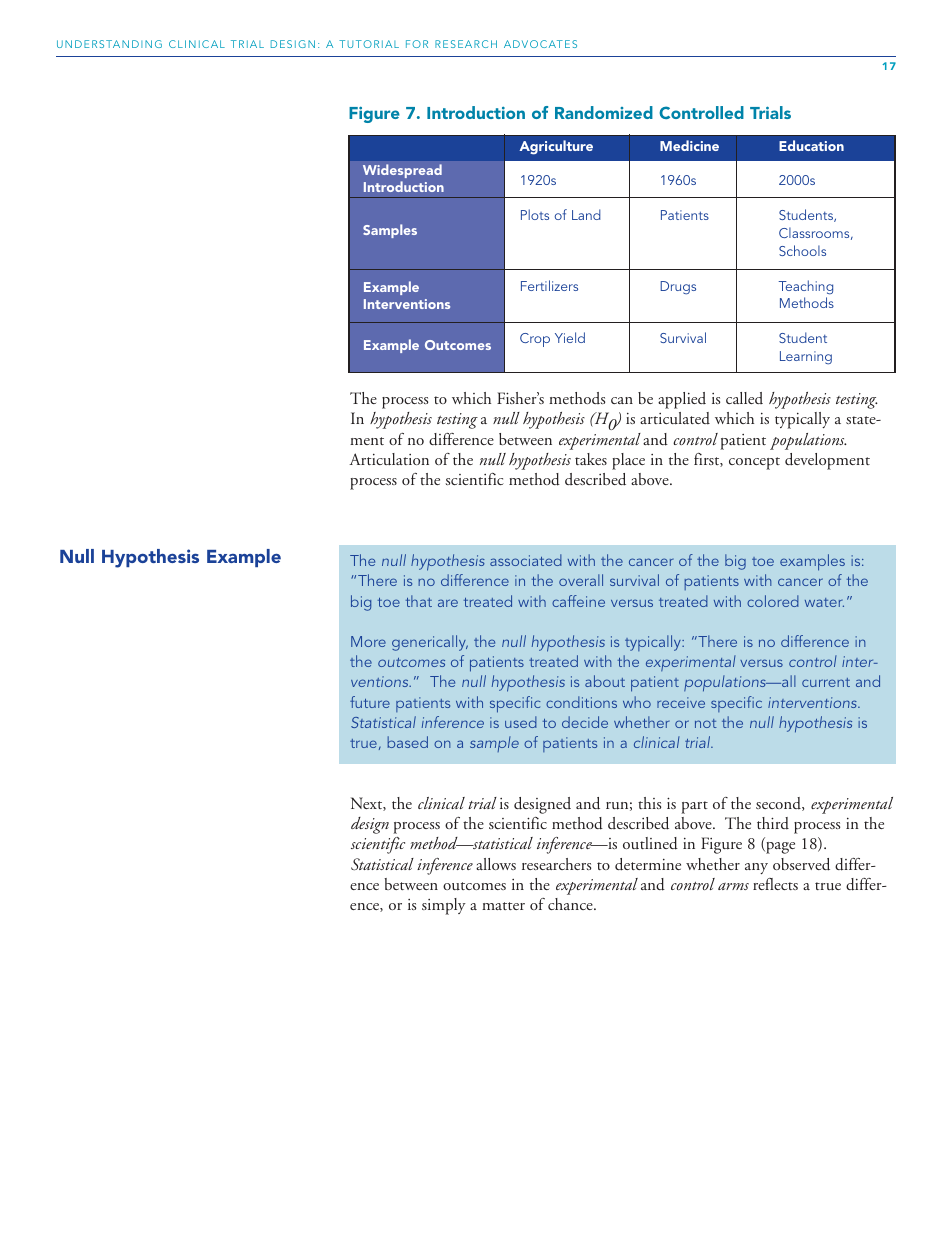  I want to click on simply, so click(444, 906).
